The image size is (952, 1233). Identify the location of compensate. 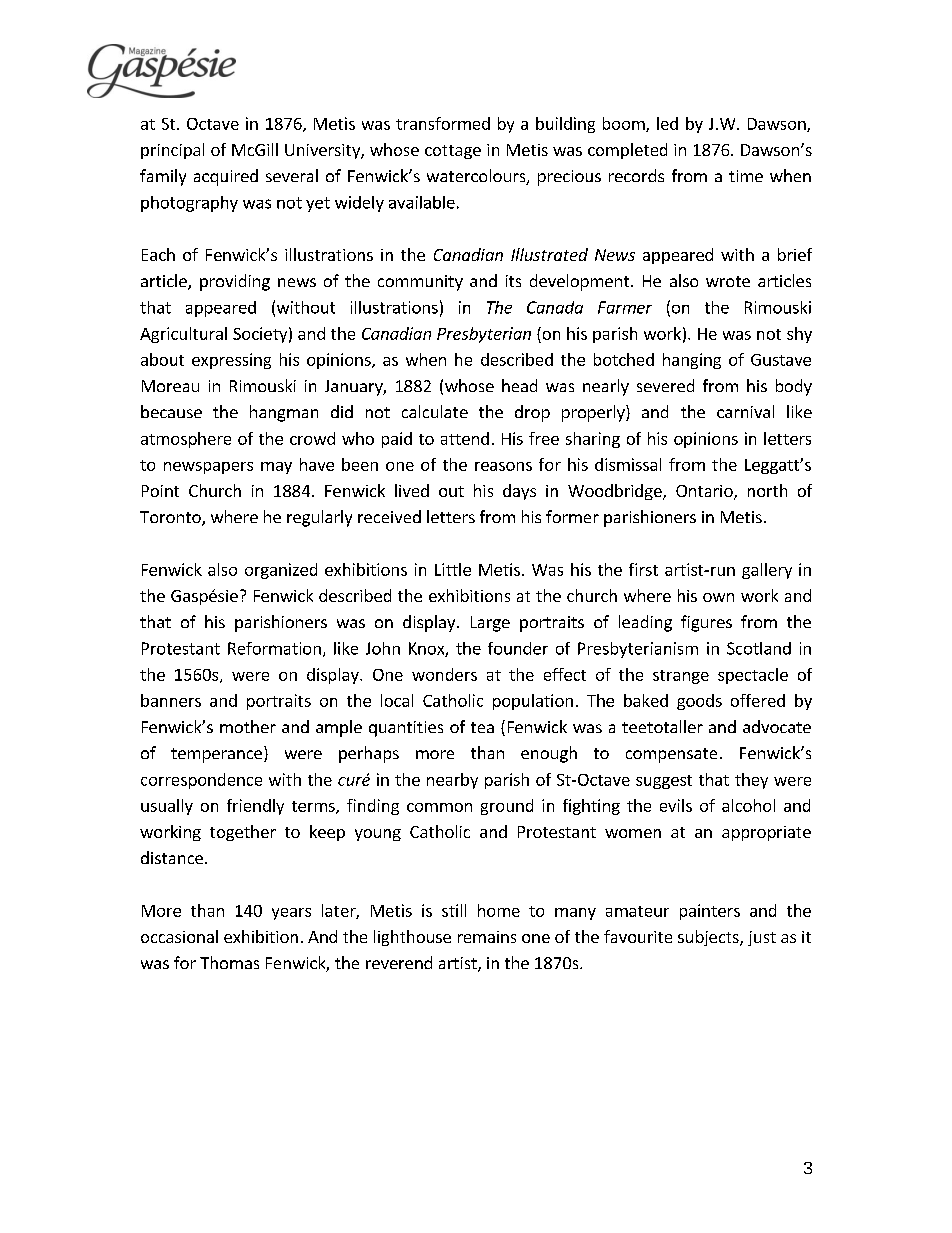
(671, 755).
